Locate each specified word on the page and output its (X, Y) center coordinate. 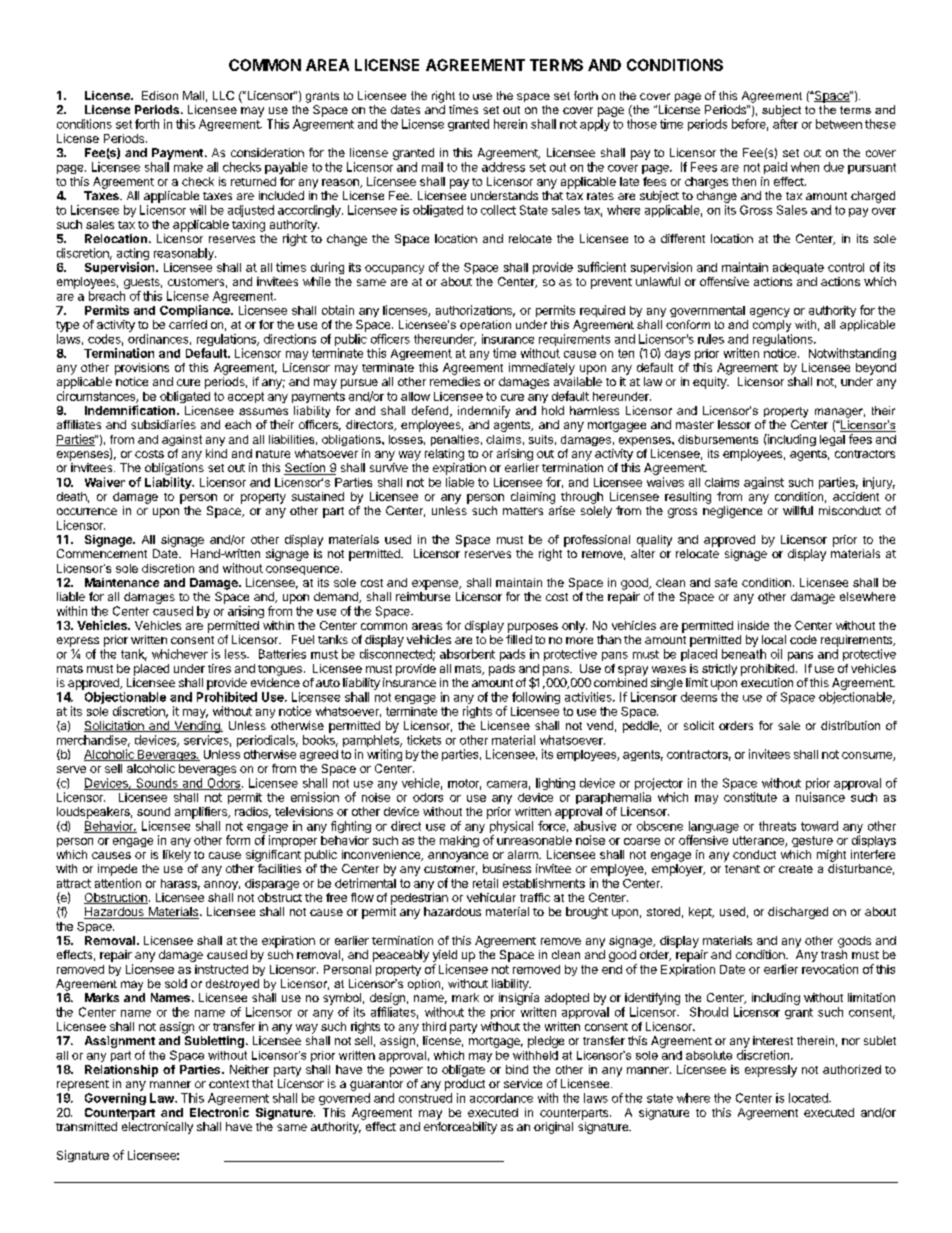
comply (772, 326)
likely (177, 856)
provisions (142, 369)
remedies (455, 381)
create (796, 869)
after (785, 124)
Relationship (121, 1071)
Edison (160, 95)
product (465, 1085)
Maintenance (122, 582)
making (459, 841)
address (503, 167)
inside (753, 625)
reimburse (423, 596)
